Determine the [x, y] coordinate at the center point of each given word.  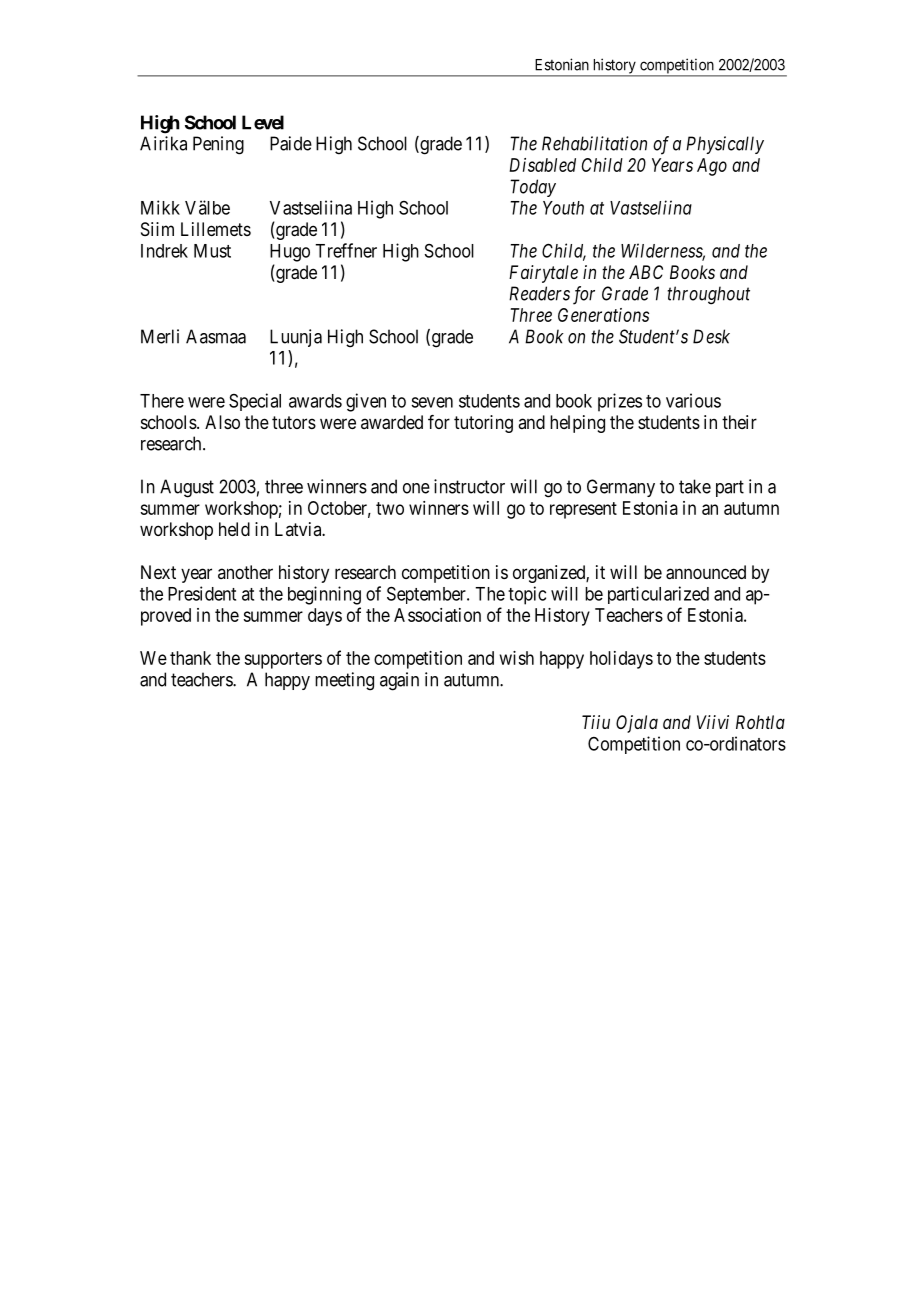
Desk [711, 336]
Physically [725, 145]
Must [212, 251]
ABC [646, 272]
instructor [469, 486]
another [245, 572]
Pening [218, 145]
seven [432, 402]
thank [190, 658]
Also [222, 422]
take [695, 486]
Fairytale [543, 274]
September [427, 595]
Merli [160, 336]
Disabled [542, 165]
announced [706, 572]
